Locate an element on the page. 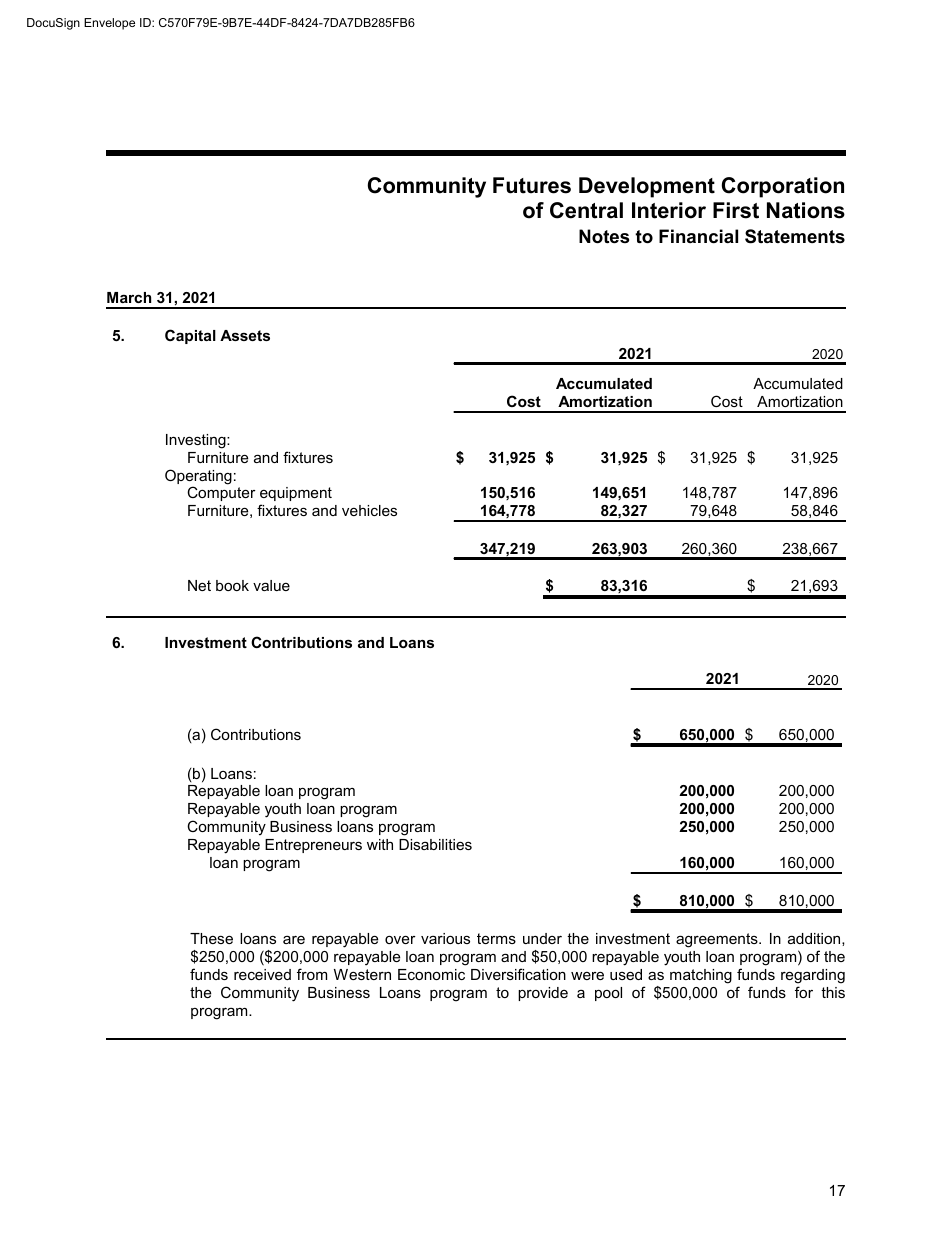 The width and height of the page is (952, 1233). Assets is located at coordinates (245, 335).
